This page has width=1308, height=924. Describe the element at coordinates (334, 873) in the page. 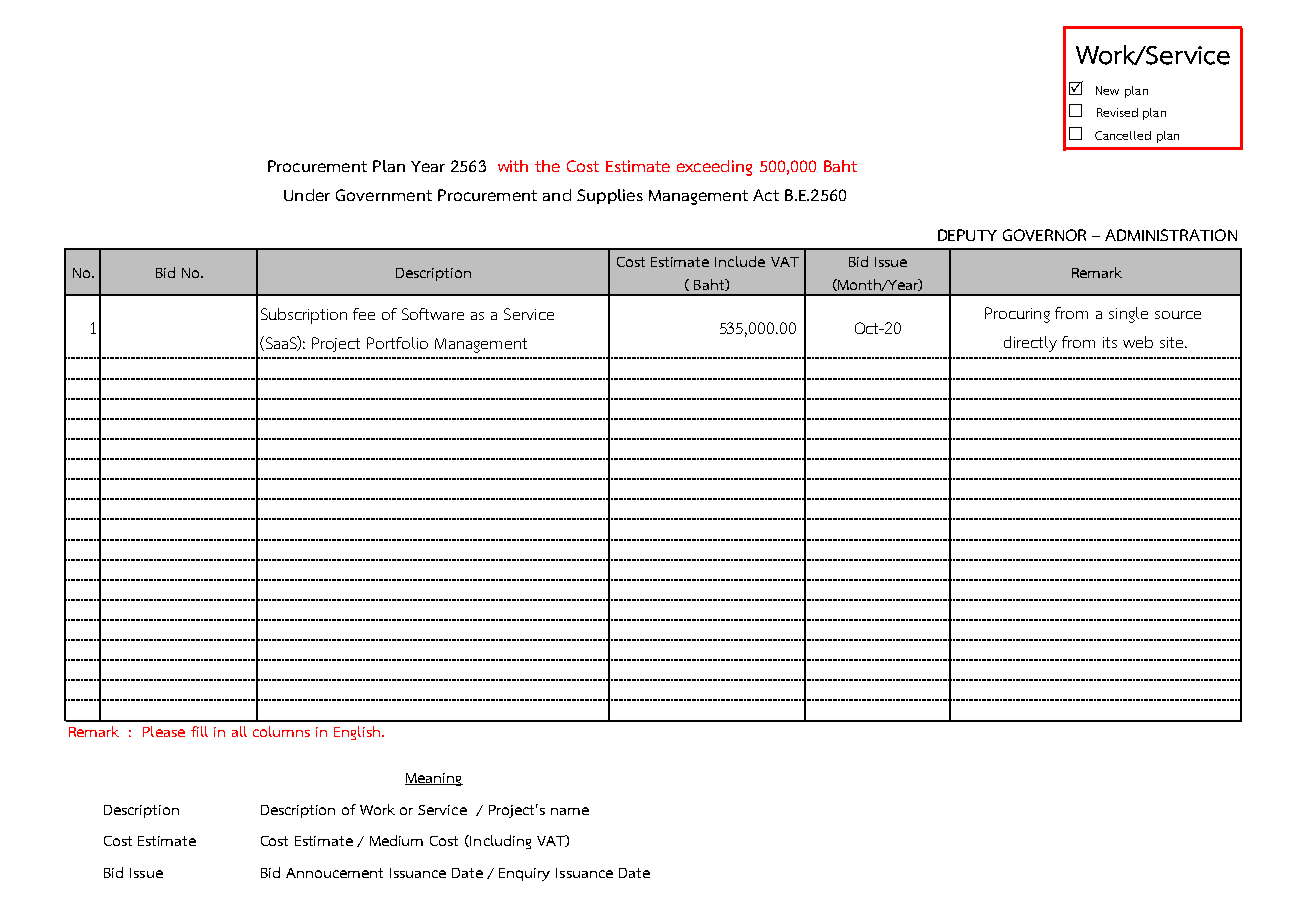

I see `Annoucement` at that location.
